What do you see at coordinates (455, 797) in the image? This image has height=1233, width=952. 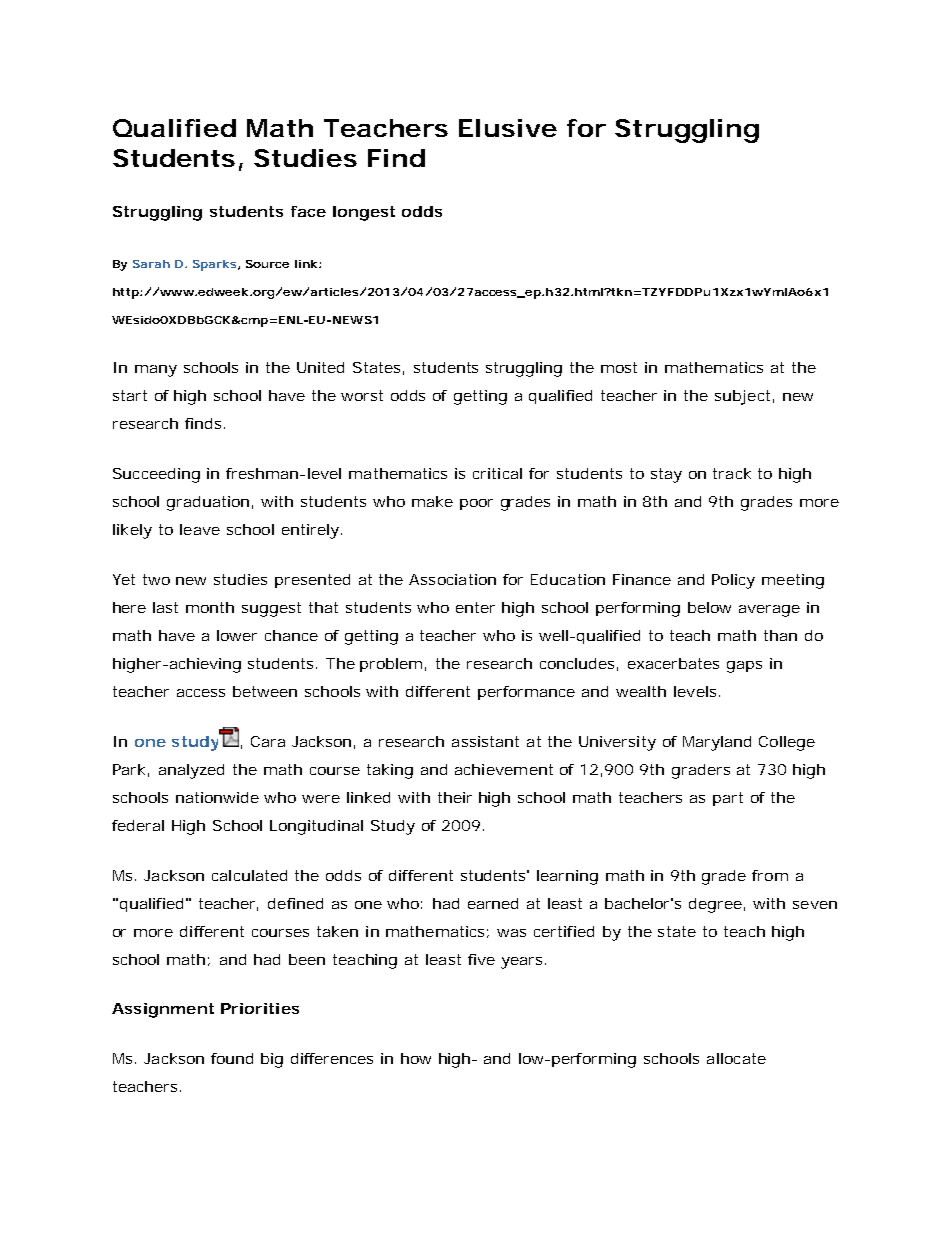 I see `their` at bounding box center [455, 797].
